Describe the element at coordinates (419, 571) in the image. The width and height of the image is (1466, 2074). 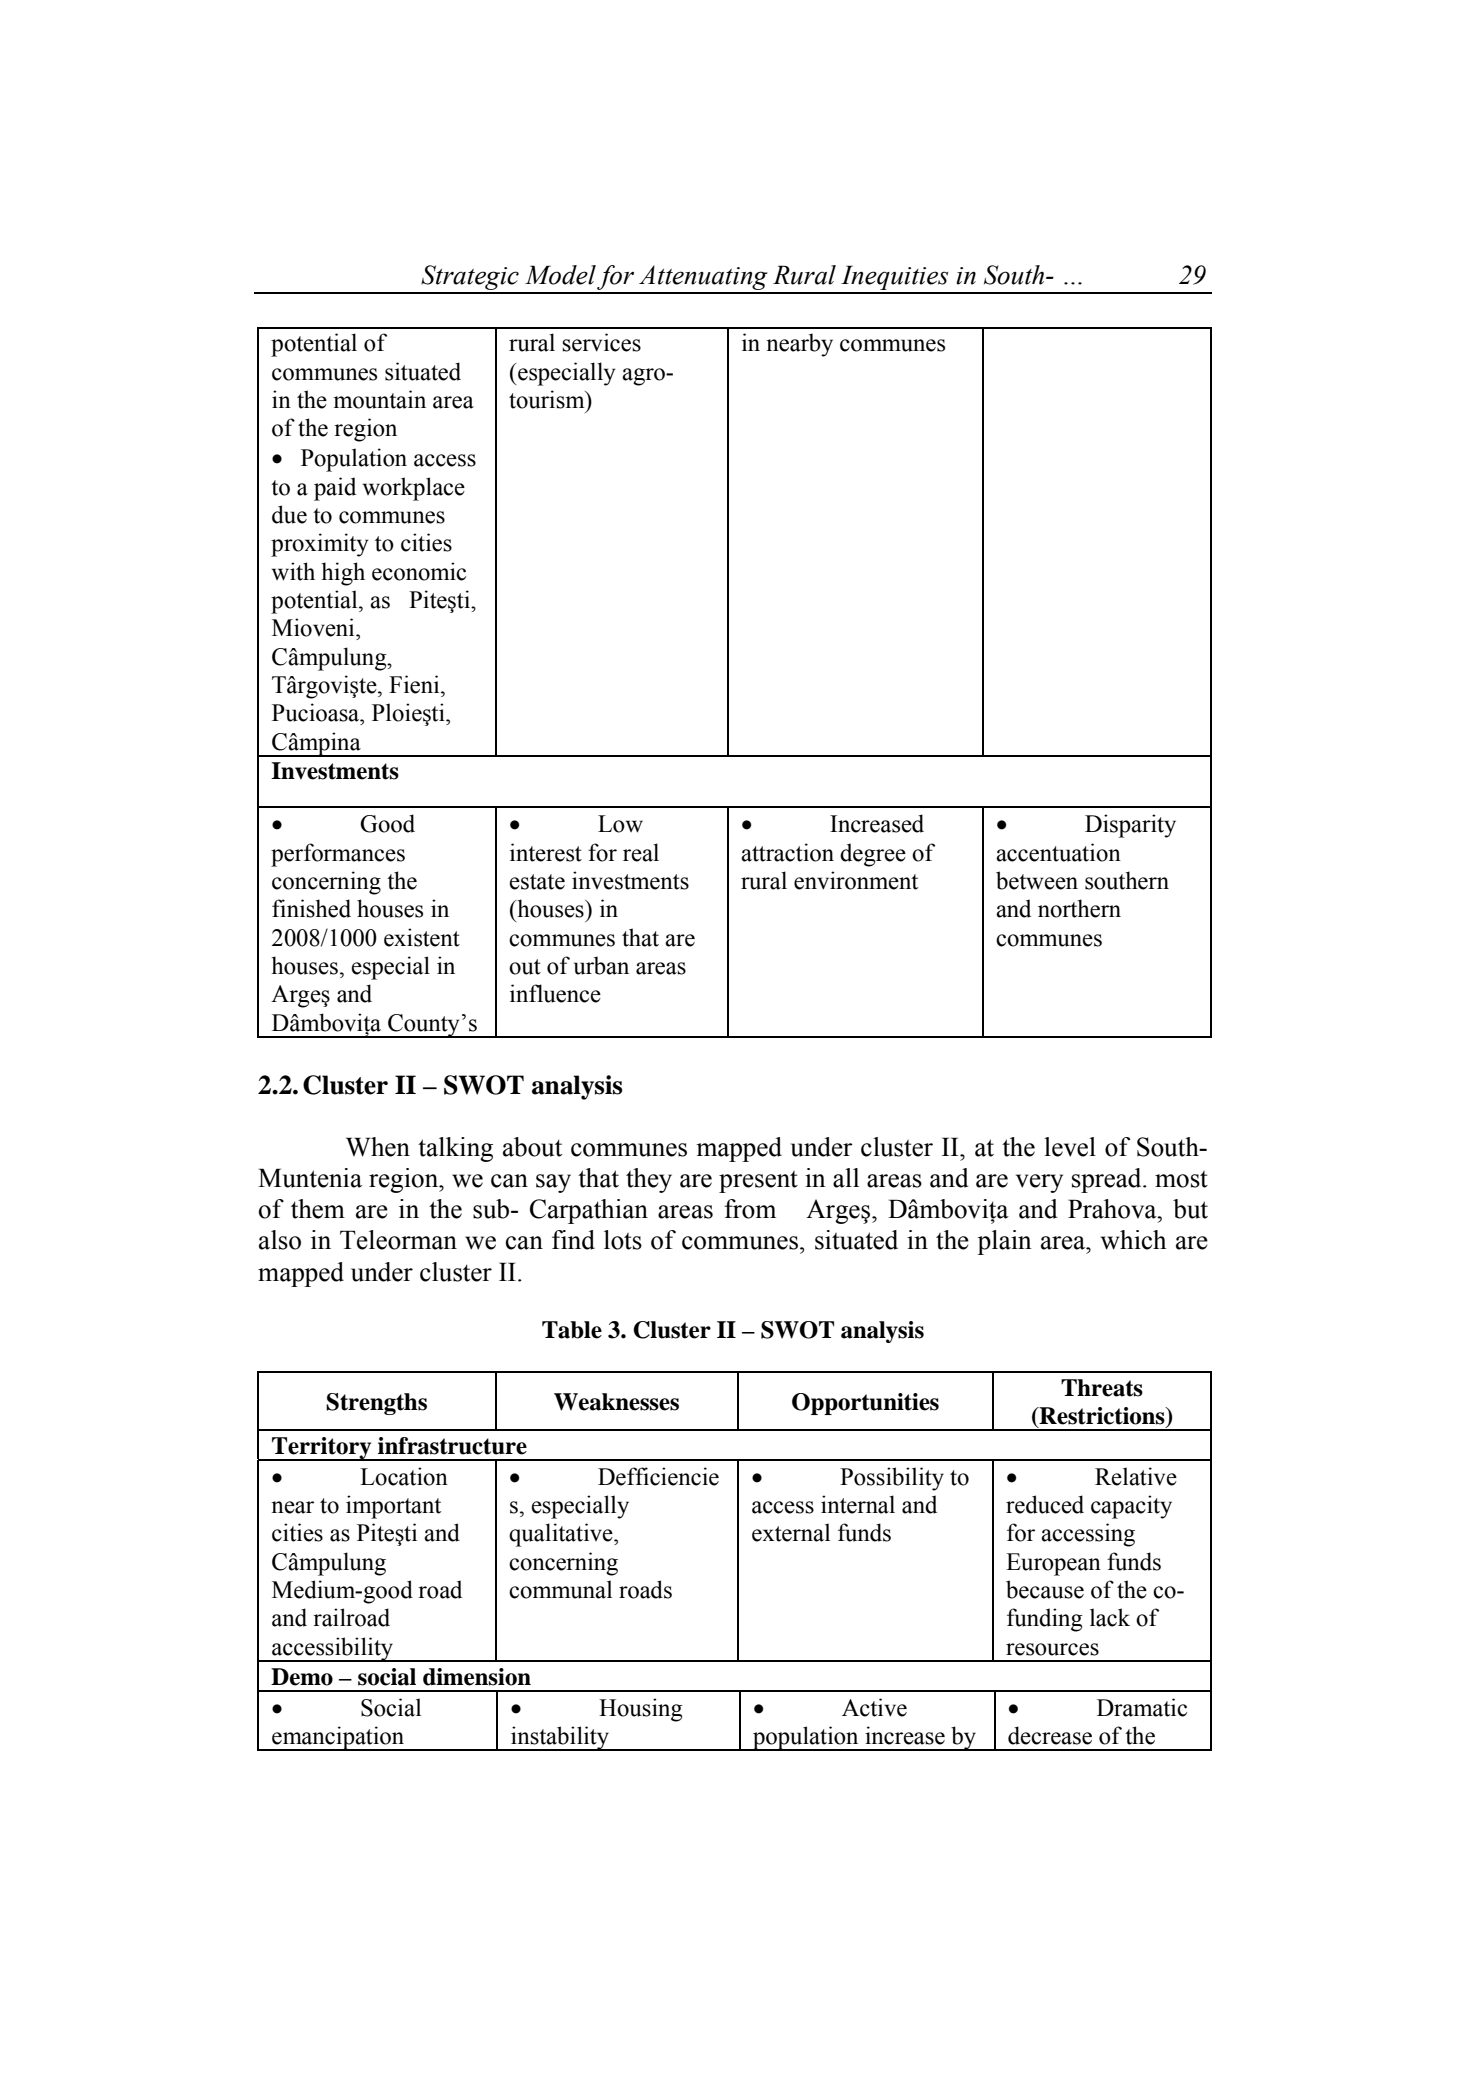
I see `economic` at that location.
